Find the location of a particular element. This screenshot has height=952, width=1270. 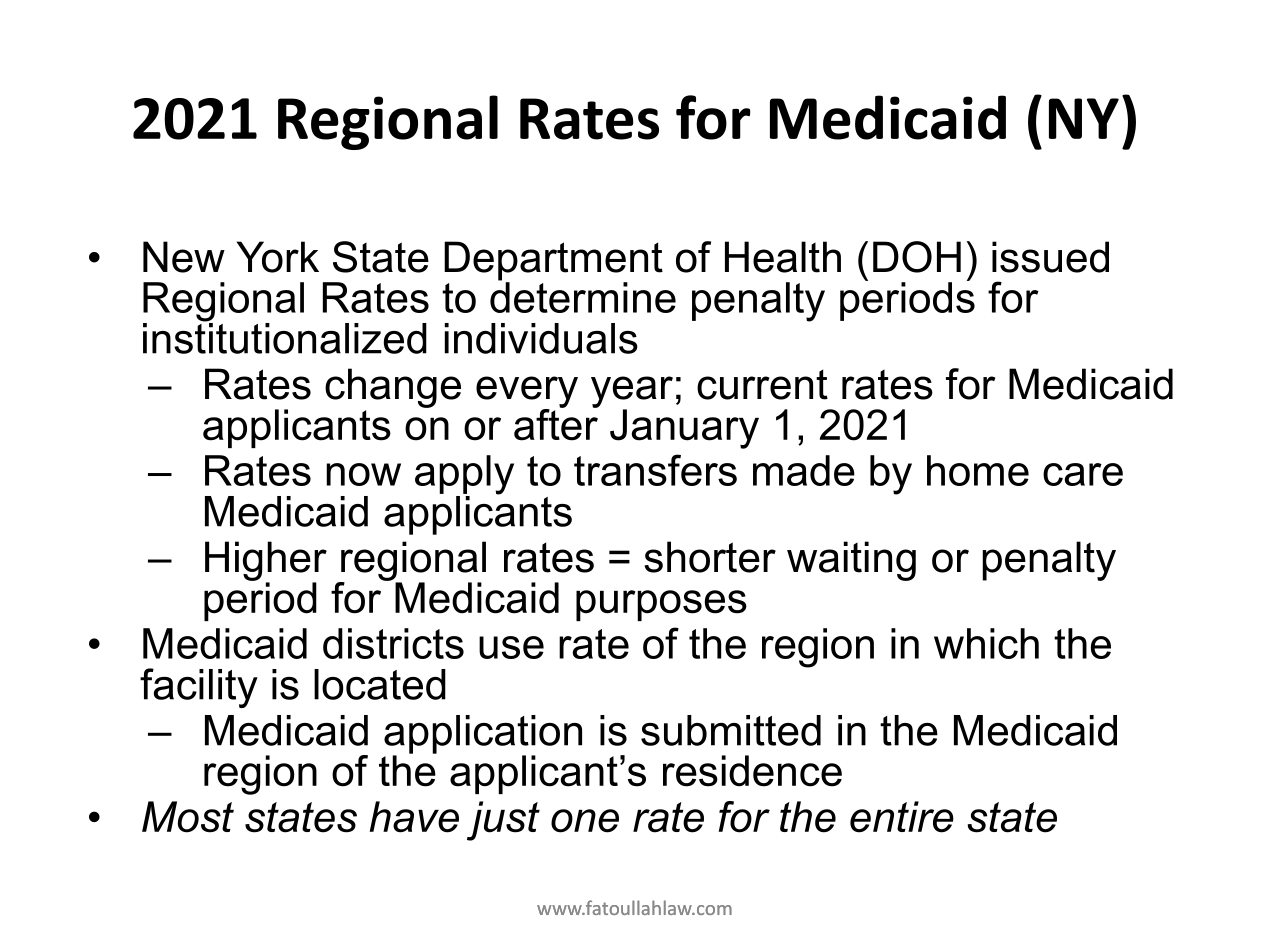

Higher is located at coordinates (266, 562).
